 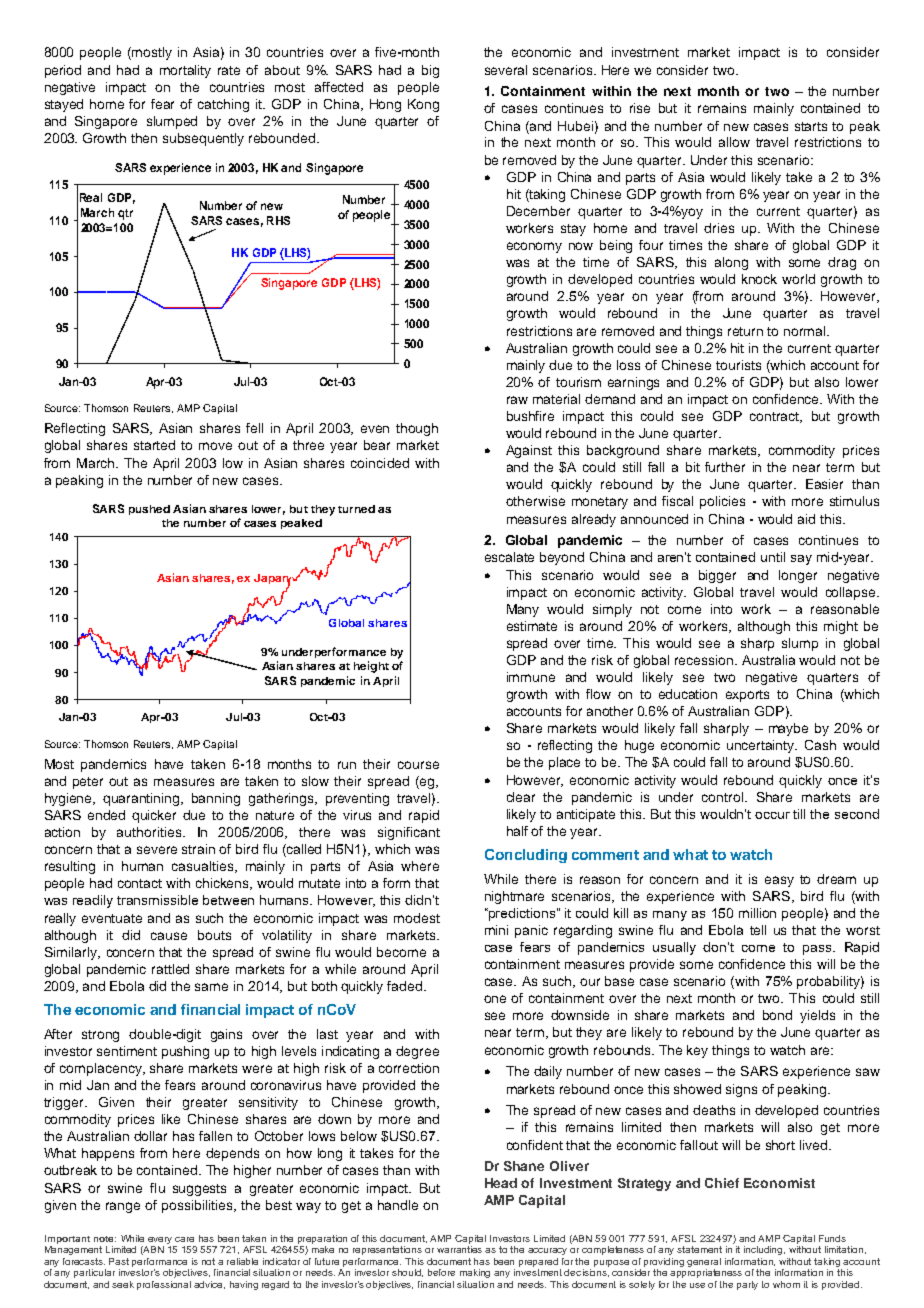 I want to click on severe, so click(x=157, y=850).
